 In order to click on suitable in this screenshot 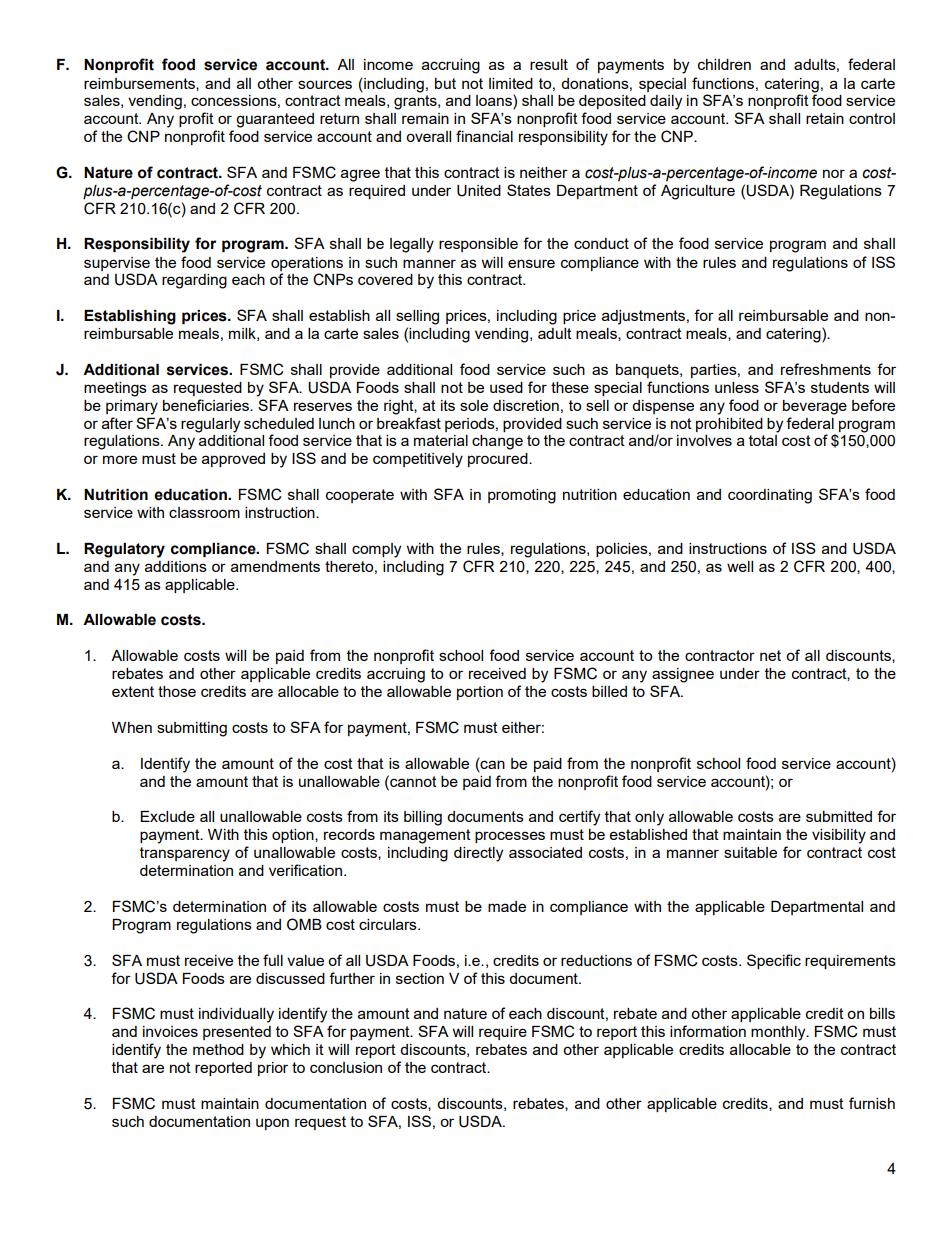, I will do `click(750, 852)`.
